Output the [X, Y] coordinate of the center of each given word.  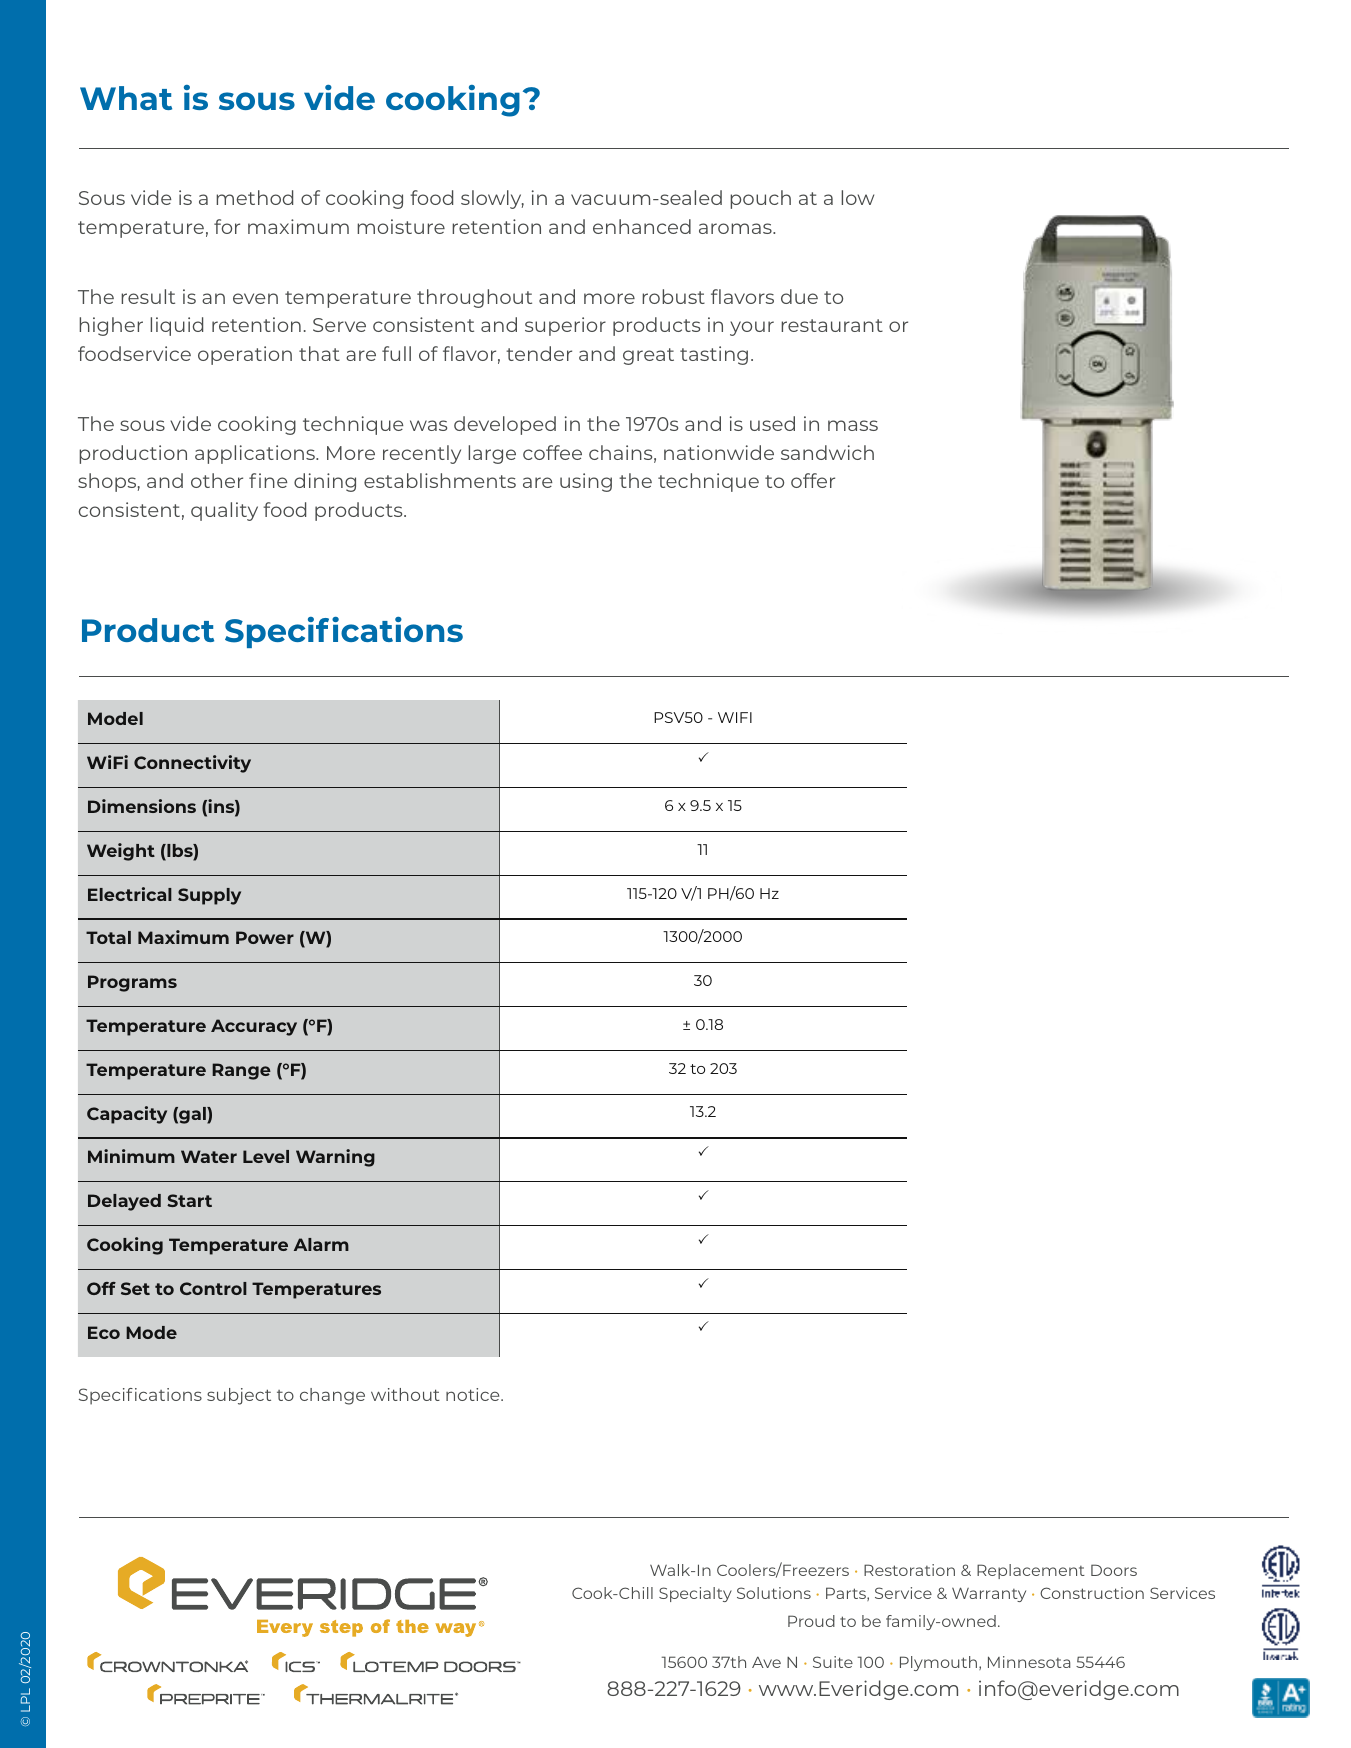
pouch [760, 199]
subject [239, 1396]
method [254, 197]
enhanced [642, 226]
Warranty [989, 1594]
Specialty [695, 1594]
